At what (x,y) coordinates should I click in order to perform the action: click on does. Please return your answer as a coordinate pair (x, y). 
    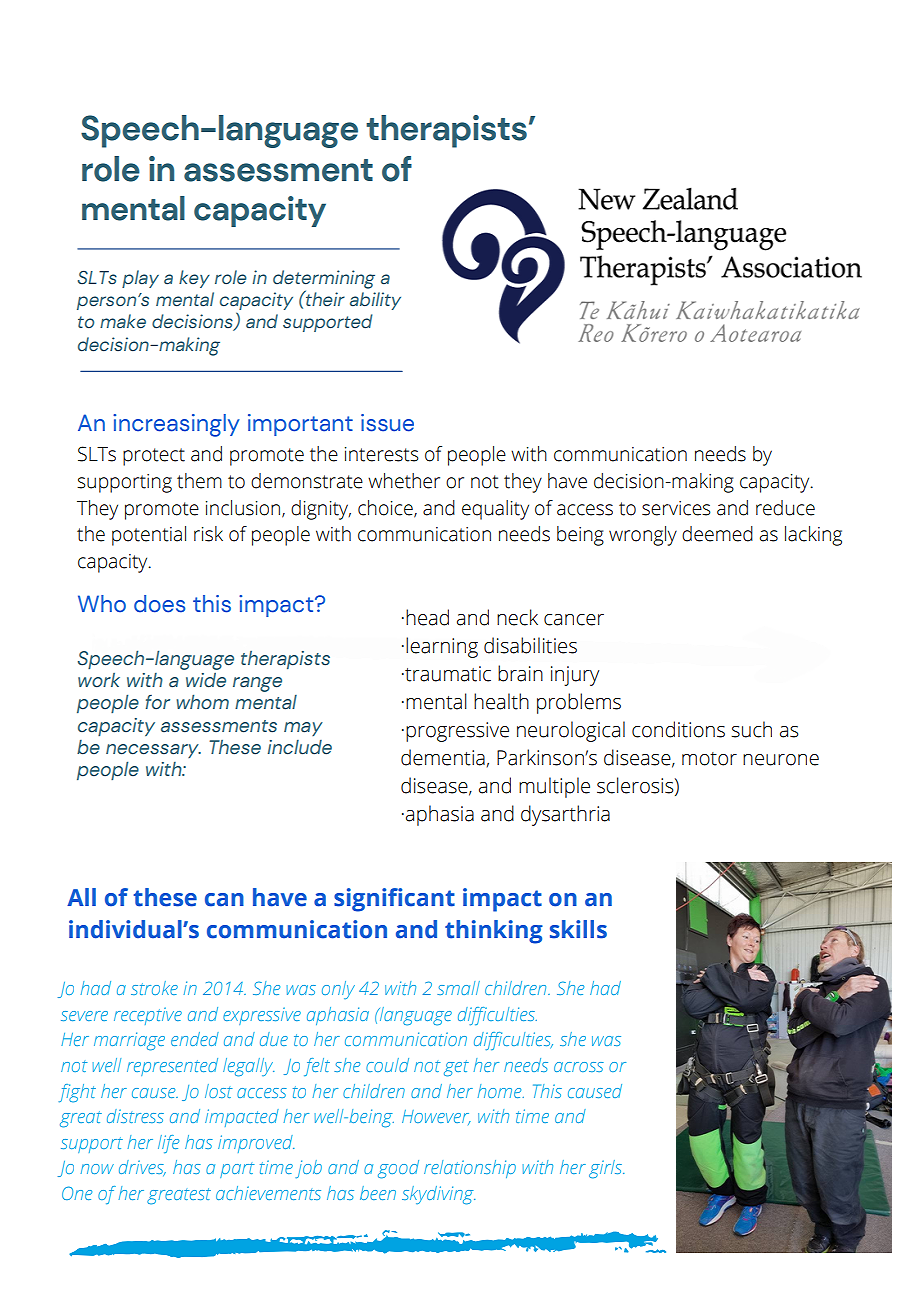
    Looking at the image, I should click on (159, 604).
